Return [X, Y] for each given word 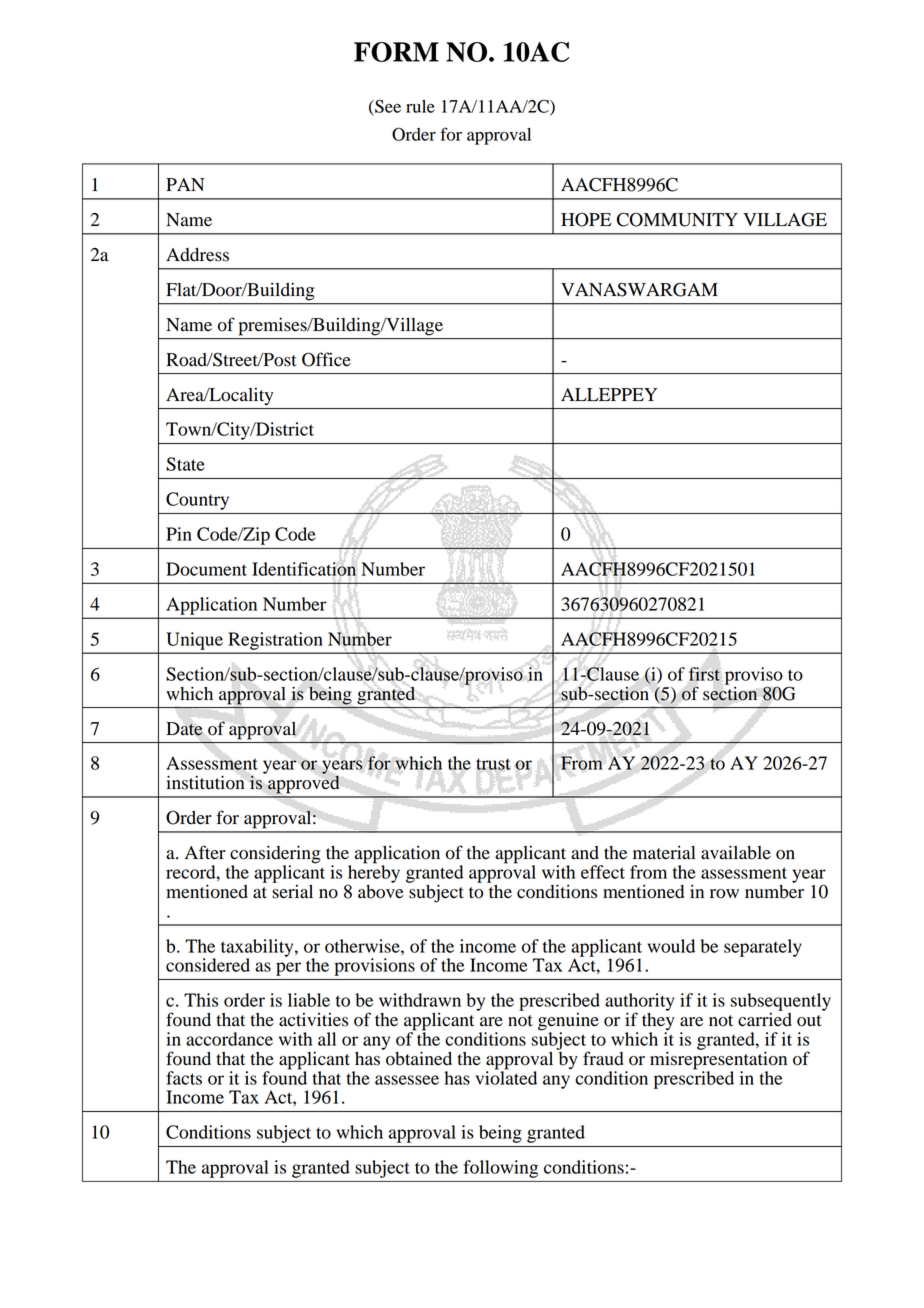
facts [184, 1078]
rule [420, 106]
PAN [185, 184]
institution [205, 782]
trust [493, 764]
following [501, 1169]
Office [326, 359]
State [185, 464]
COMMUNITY [677, 219]
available [736, 852]
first [704, 674]
